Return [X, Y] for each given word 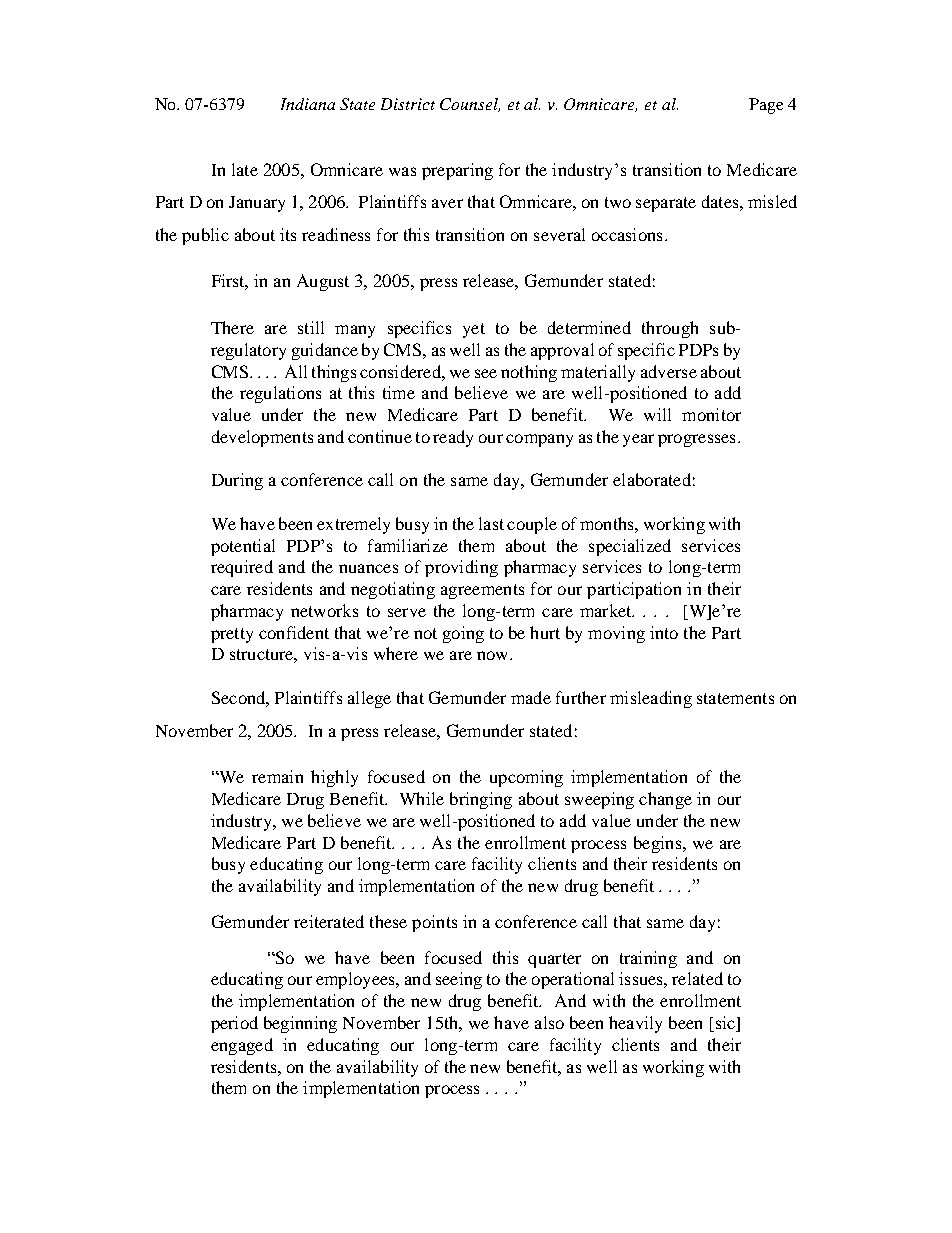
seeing [459, 980]
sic [725, 1024]
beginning [300, 1024]
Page [766, 106]
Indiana [308, 104]
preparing [457, 171]
